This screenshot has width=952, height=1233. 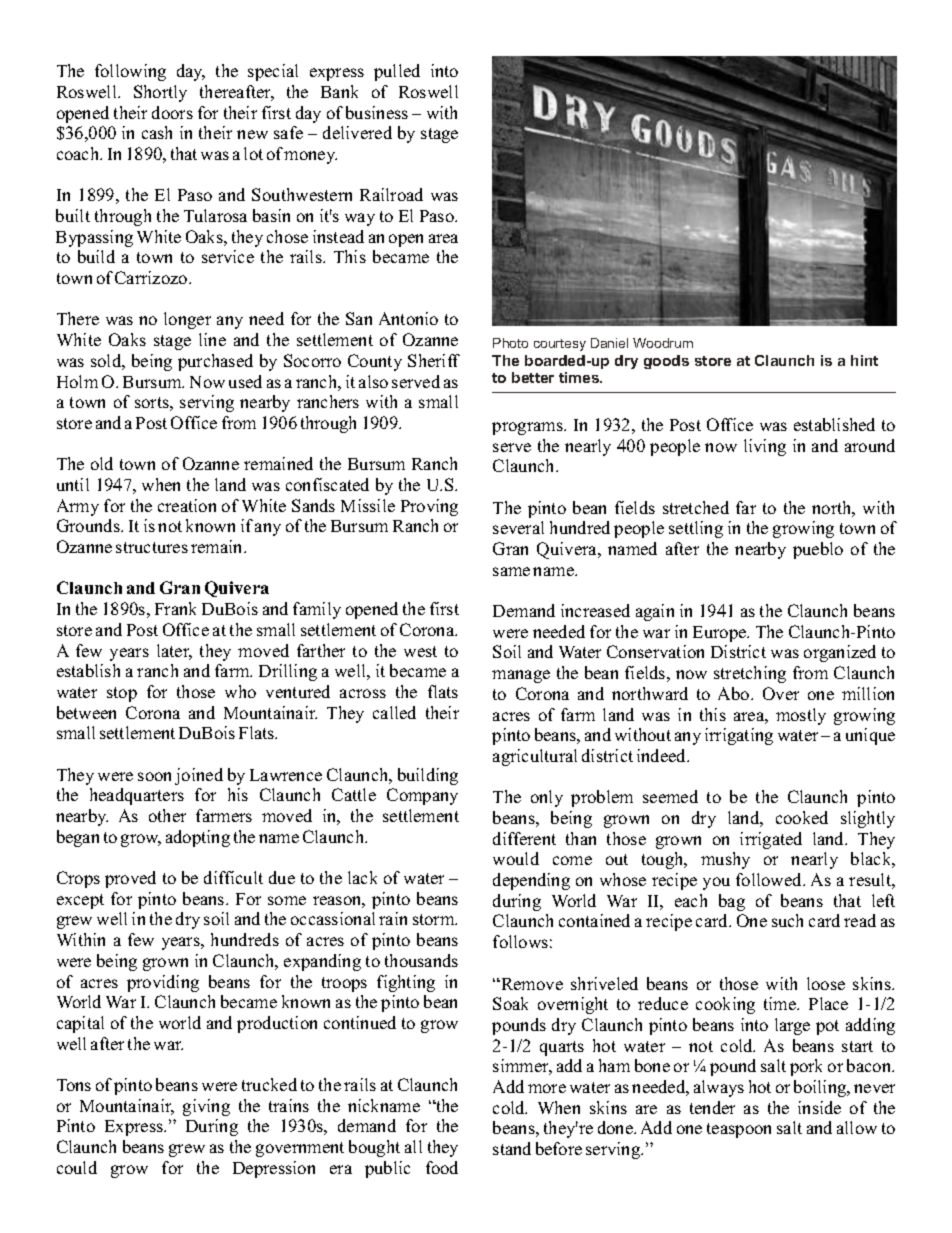 What do you see at coordinates (397, 72) in the screenshot?
I see `pulled` at bounding box center [397, 72].
